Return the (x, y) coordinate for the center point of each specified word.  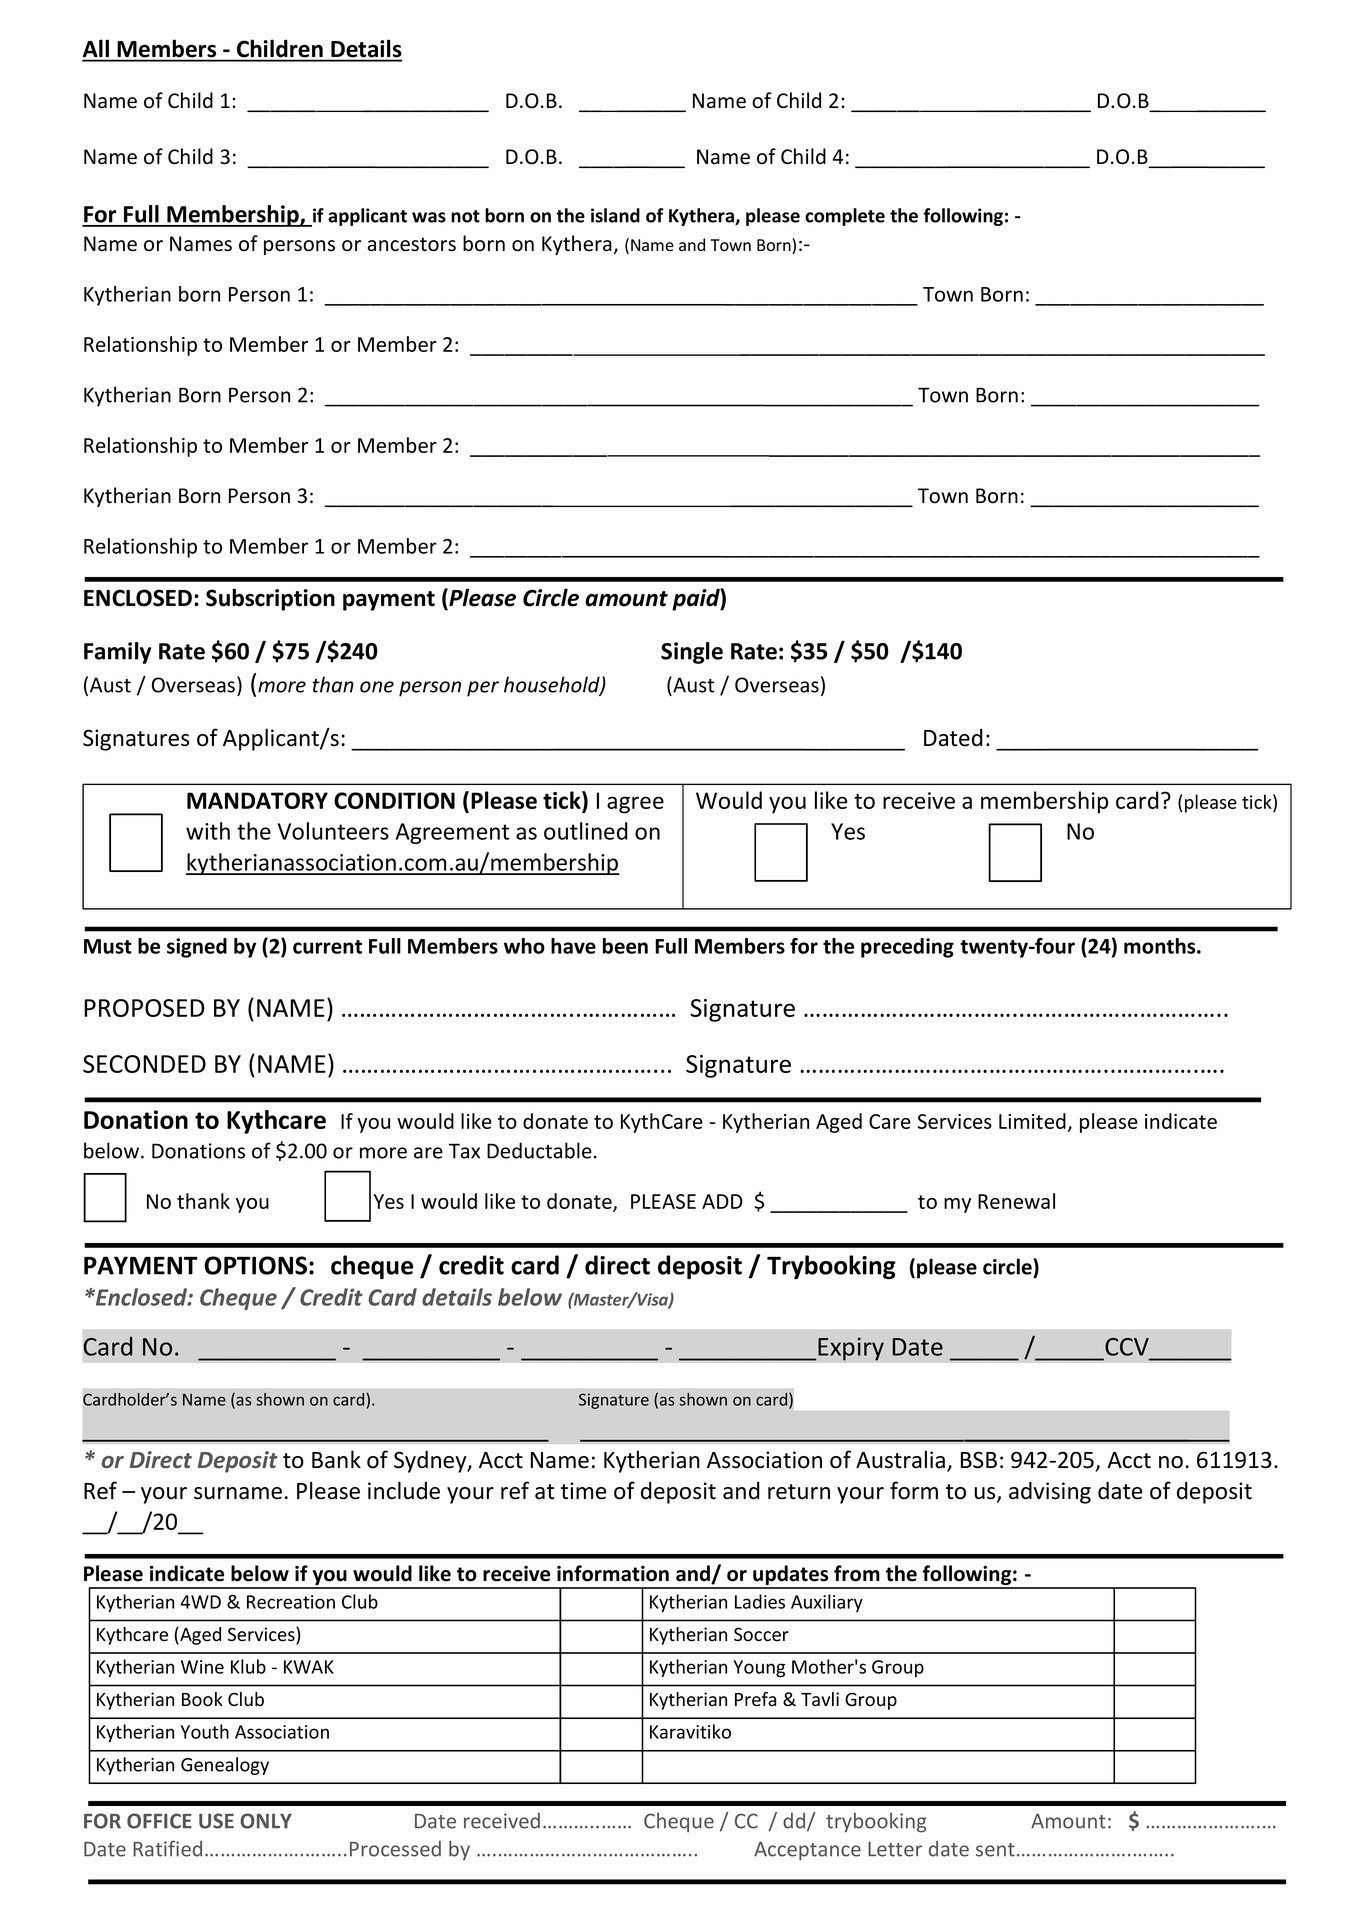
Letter (895, 1849)
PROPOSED (144, 1008)
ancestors (411, 244)
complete (845, 217)
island (615, 215)
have (573, 946)
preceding (907, 948)
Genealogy (225, 1766)
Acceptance (807, 1851)
